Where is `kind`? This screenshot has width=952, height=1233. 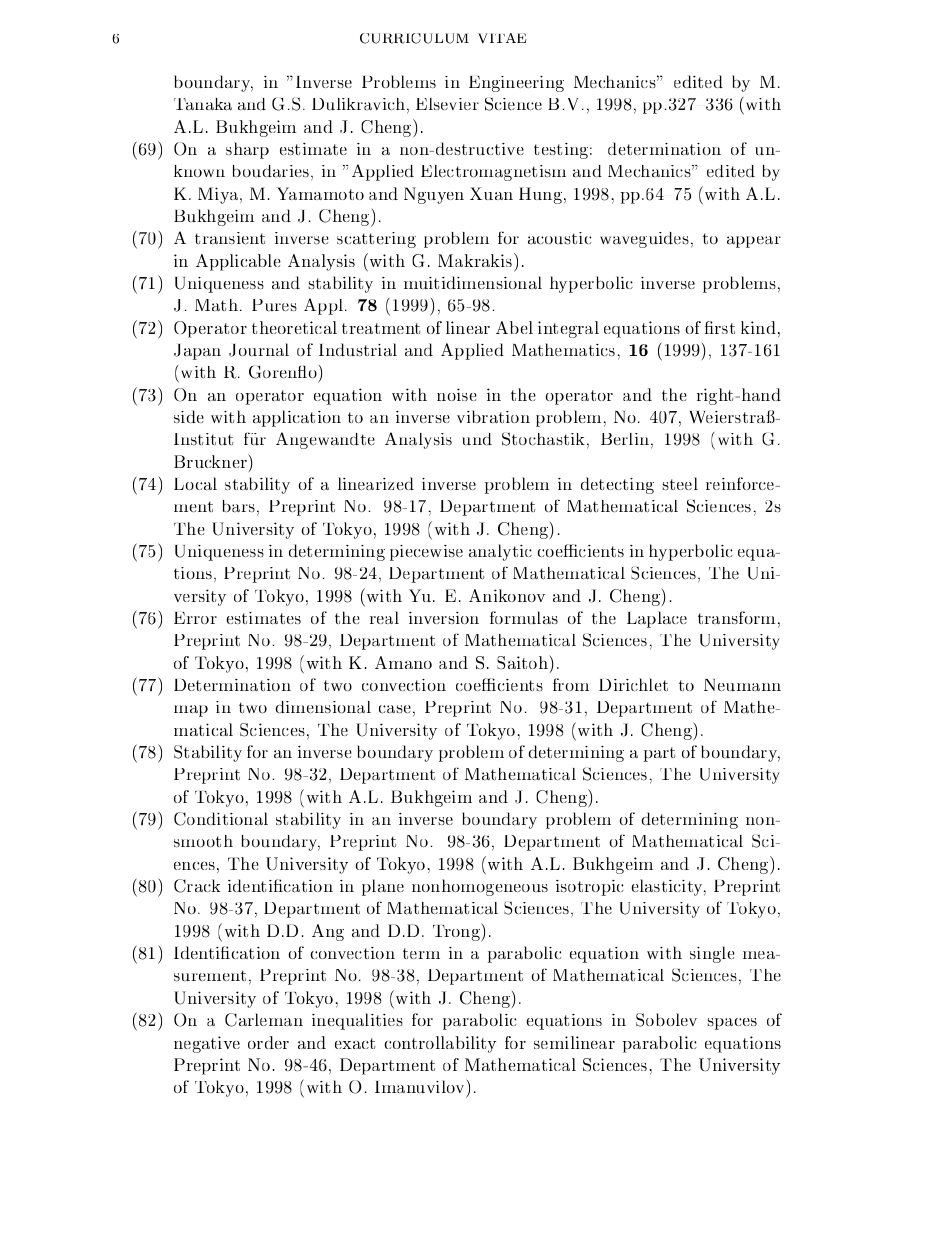 kind is located at coordinates (758, 327).
